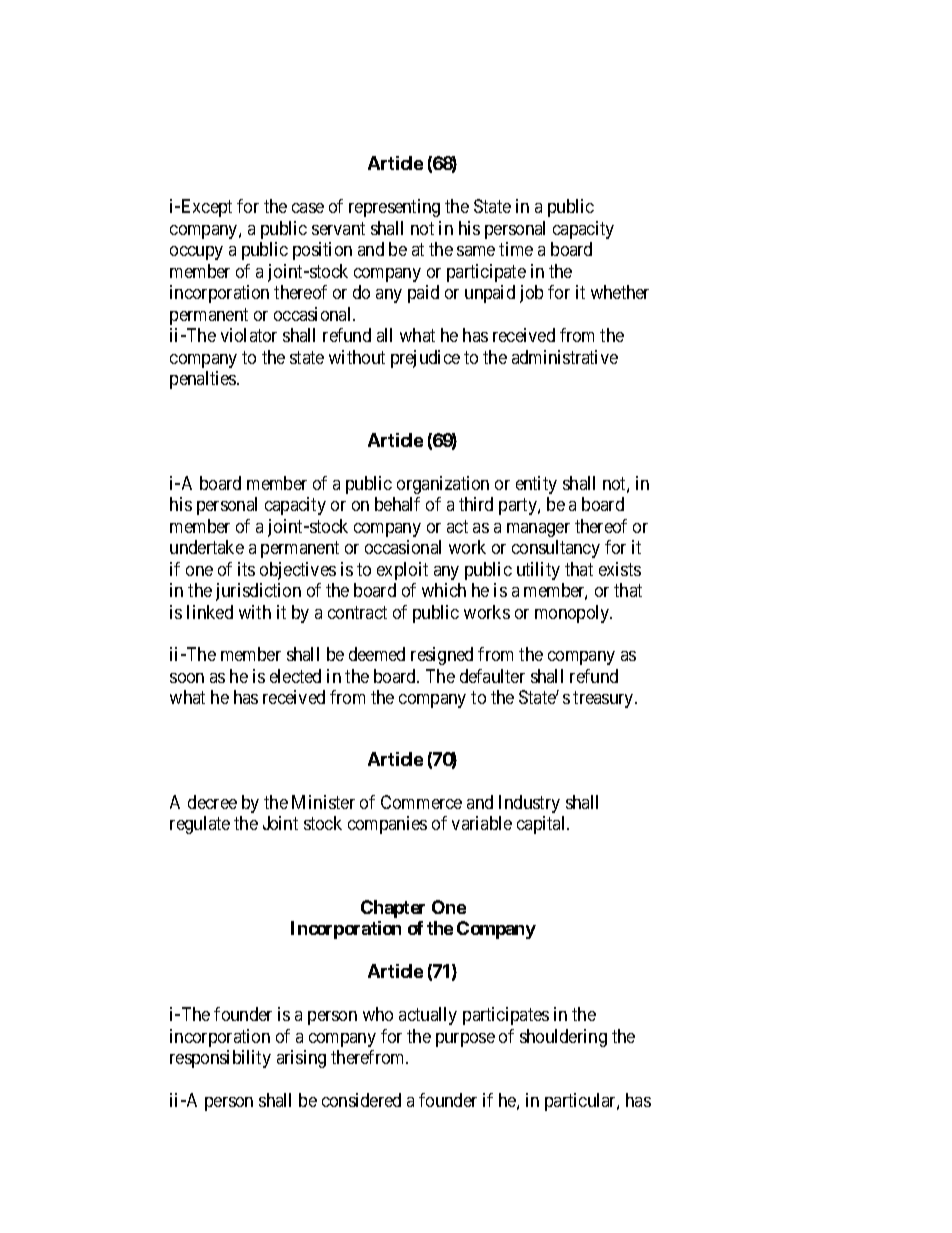  What do you see at coordinates (196, 253) in the image?
I see `occupy` at bounding box center [196, 253].
